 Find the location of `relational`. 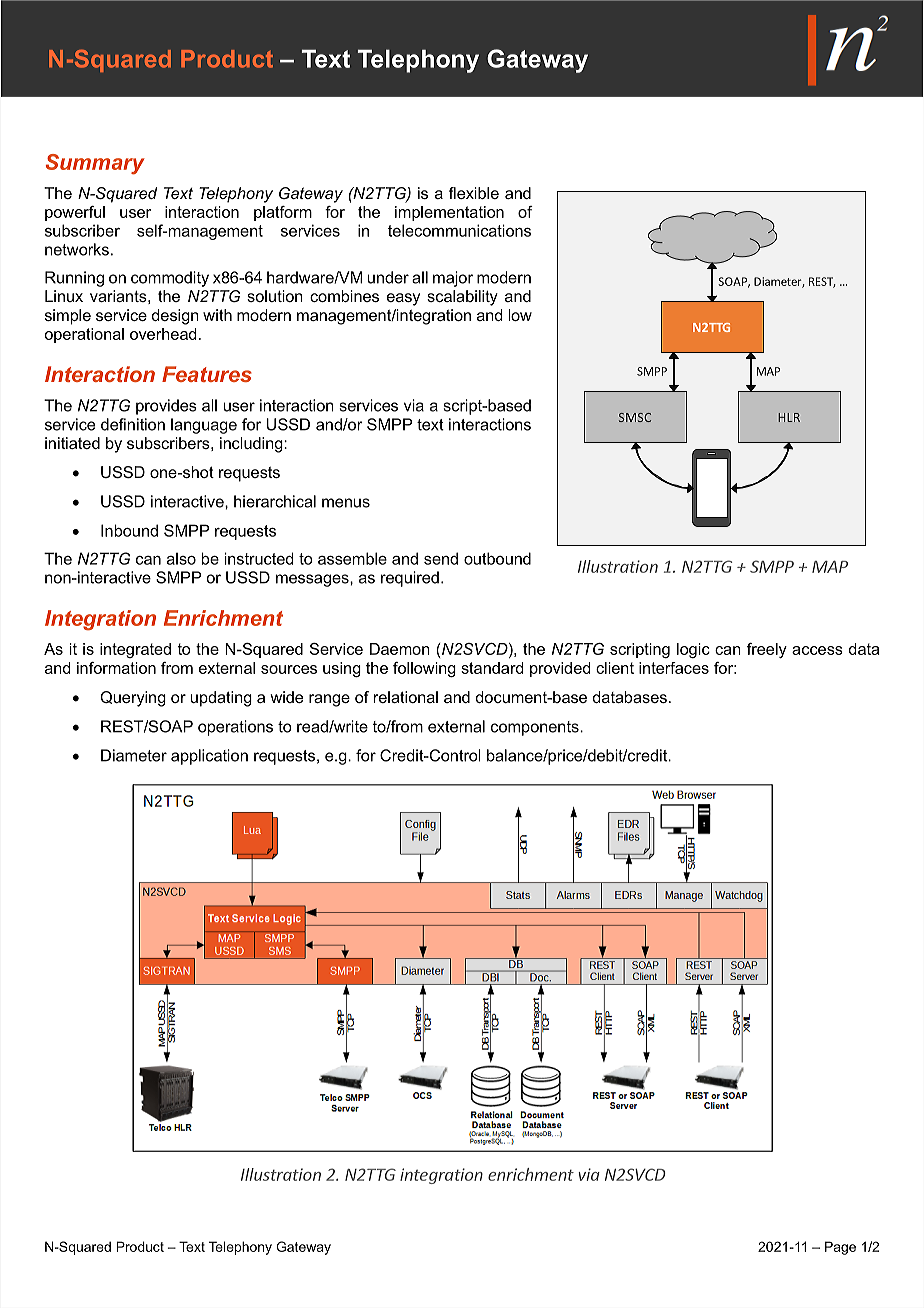

relational is located at coordinates (406, 697).
